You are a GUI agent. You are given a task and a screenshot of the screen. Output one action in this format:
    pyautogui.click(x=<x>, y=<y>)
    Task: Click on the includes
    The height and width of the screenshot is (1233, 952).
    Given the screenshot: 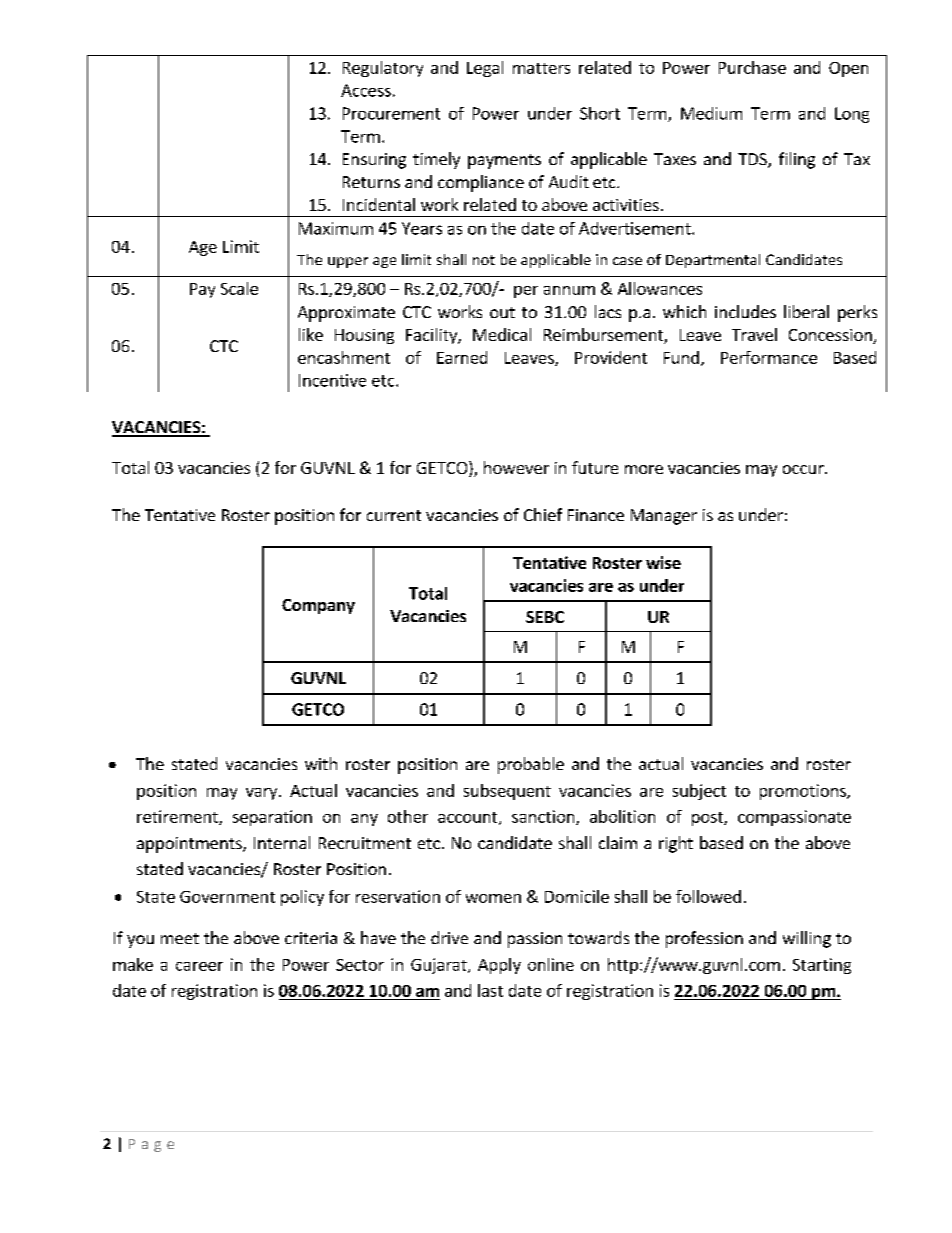 What is the action you would take?
    pyautogui.click(x=745, y=311)
